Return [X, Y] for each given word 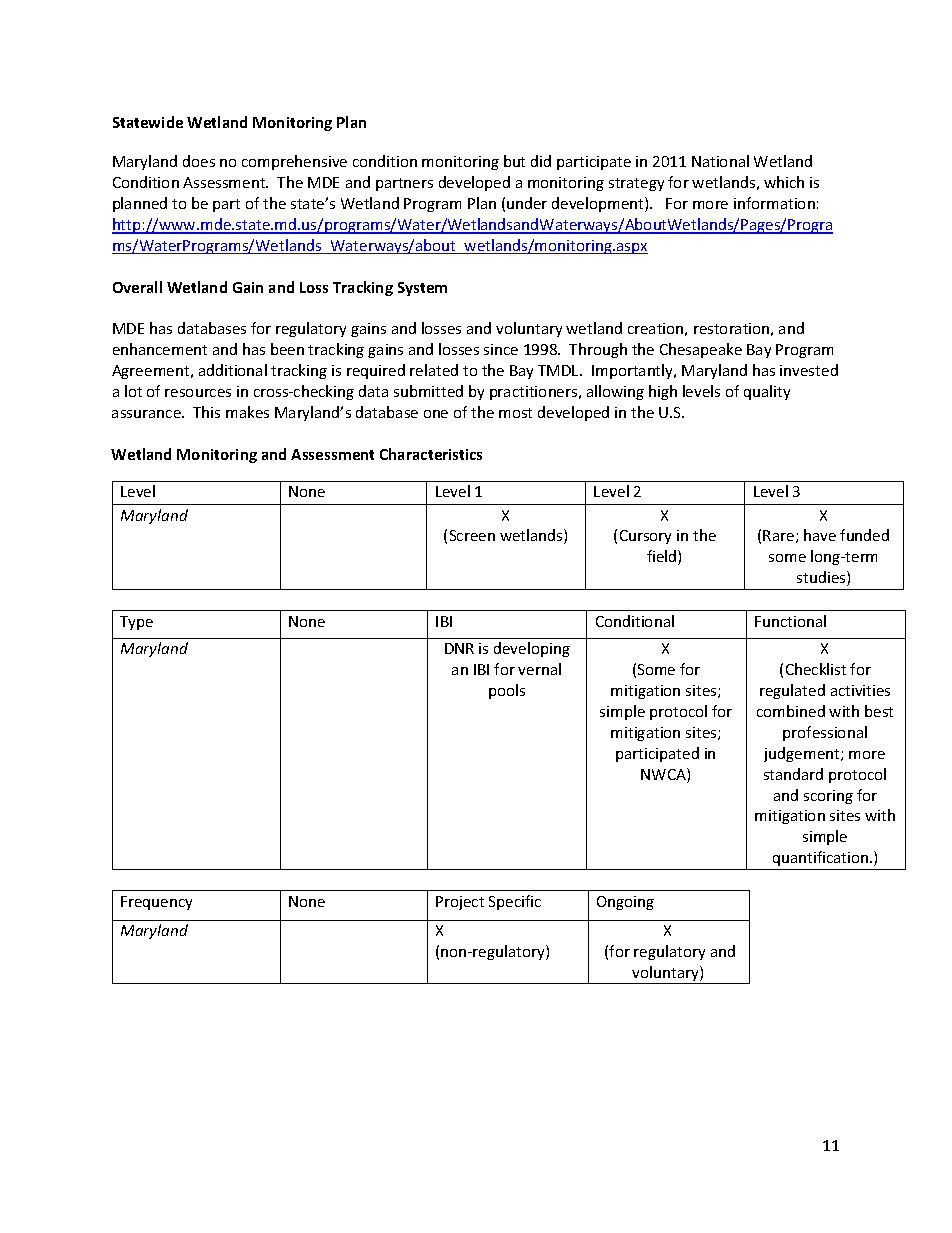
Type [136, 623]
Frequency [156, 903]
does [199, 161]
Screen [472, 535]
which [784, 182]
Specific [515, 902]
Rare [780, 536]
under [527, 203]
